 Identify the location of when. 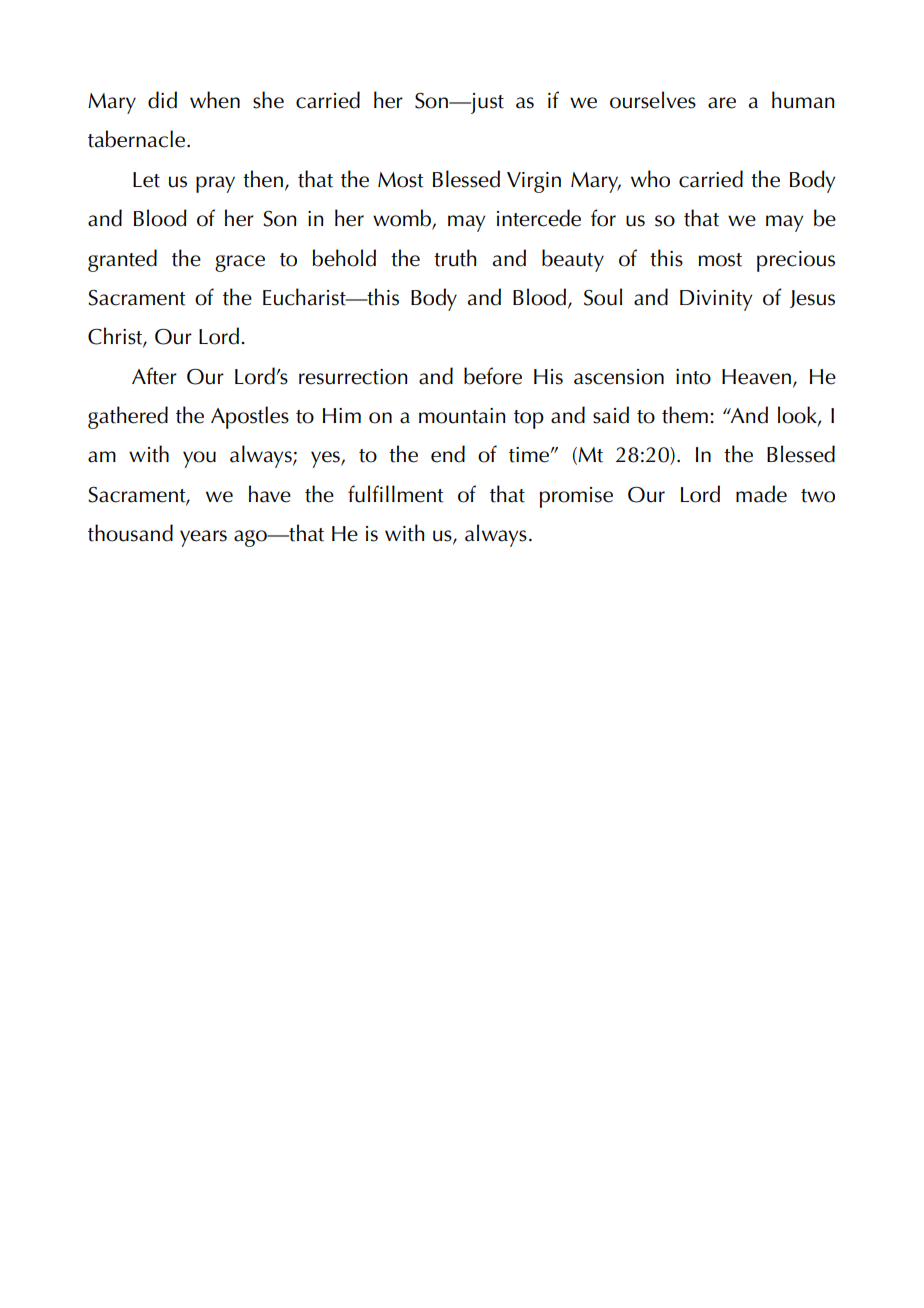
(215, 100).
